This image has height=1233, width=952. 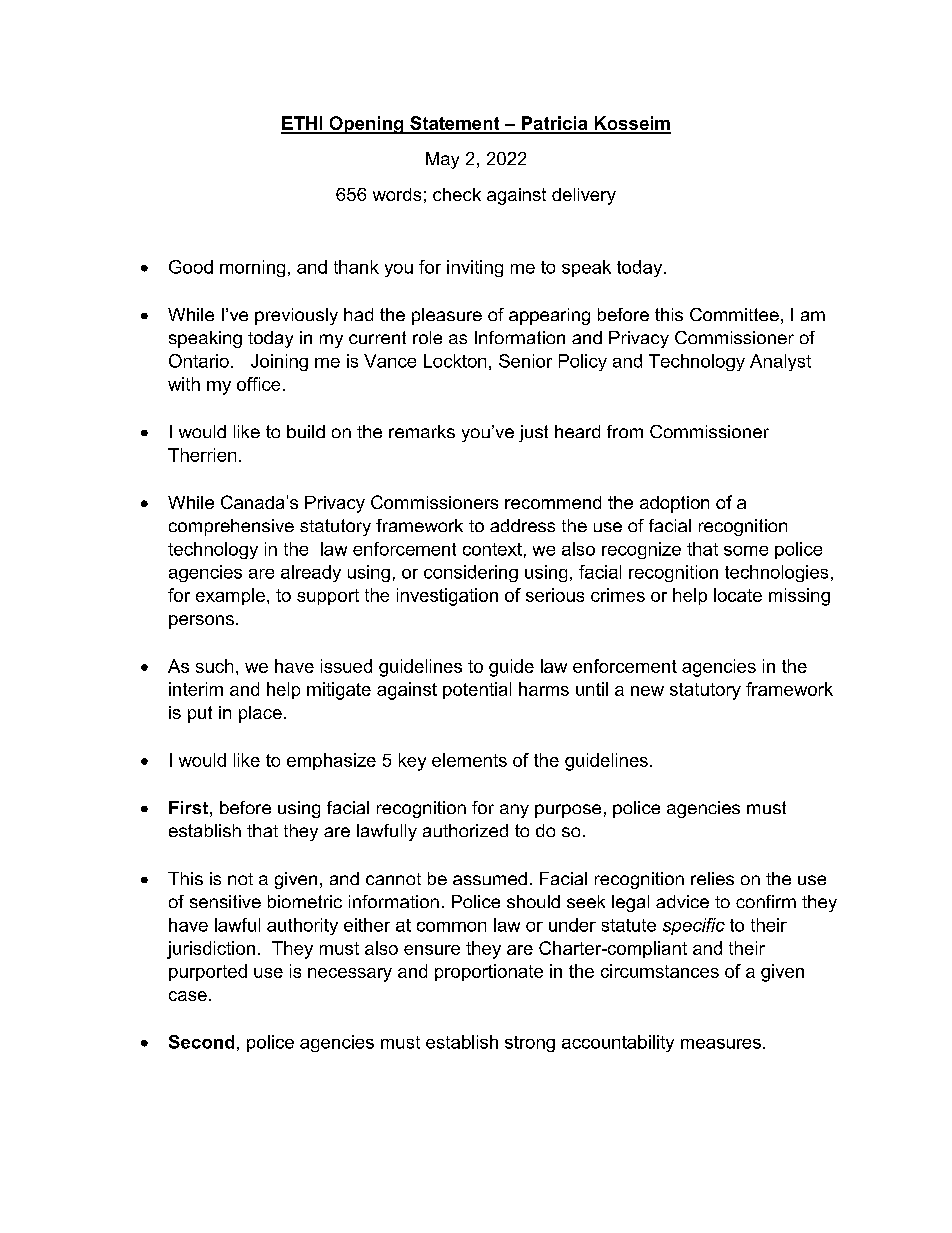 I want to click on Second, so click(x=201, y=1042).
